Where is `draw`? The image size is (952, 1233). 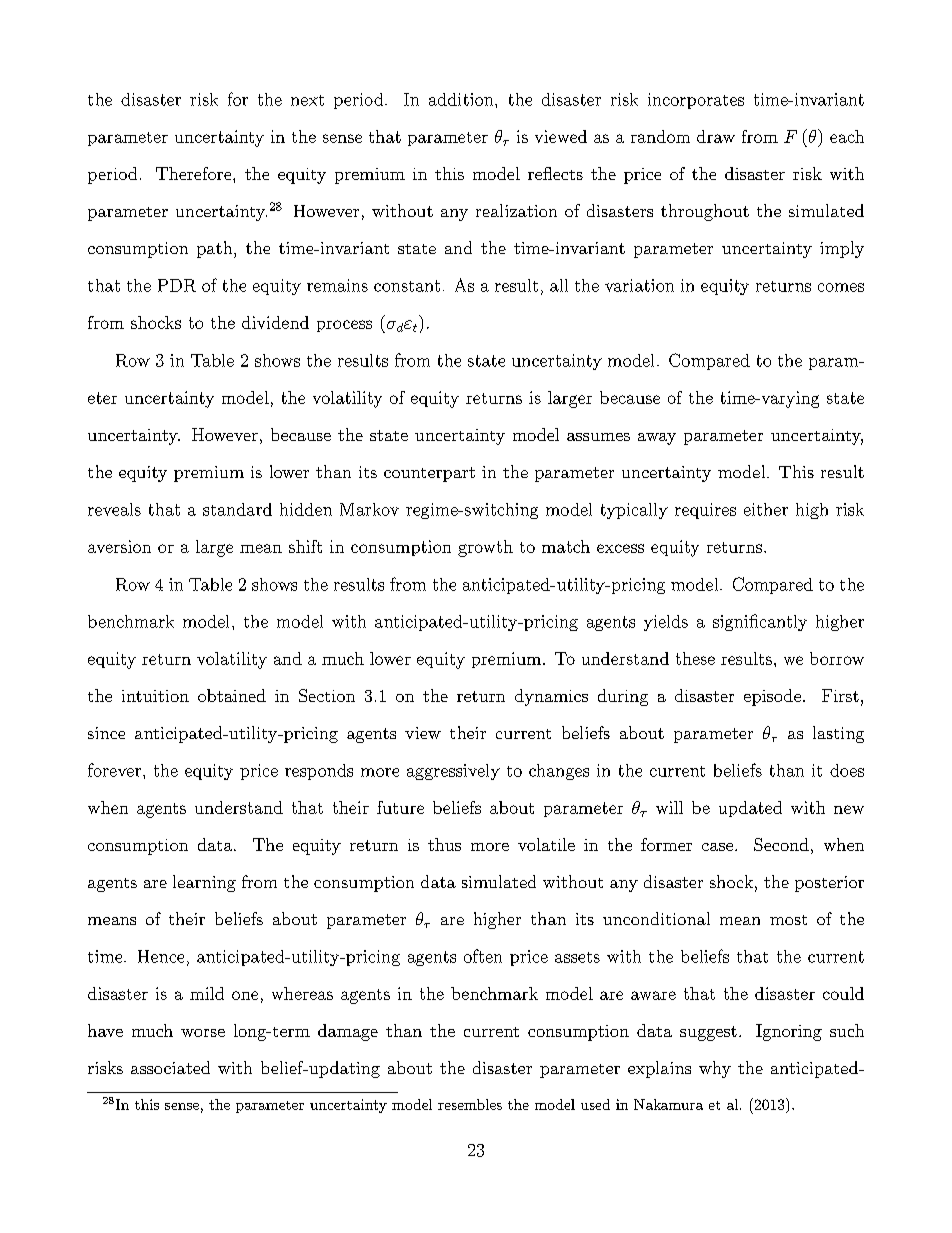 draw is located at coordinates (716, 136).
